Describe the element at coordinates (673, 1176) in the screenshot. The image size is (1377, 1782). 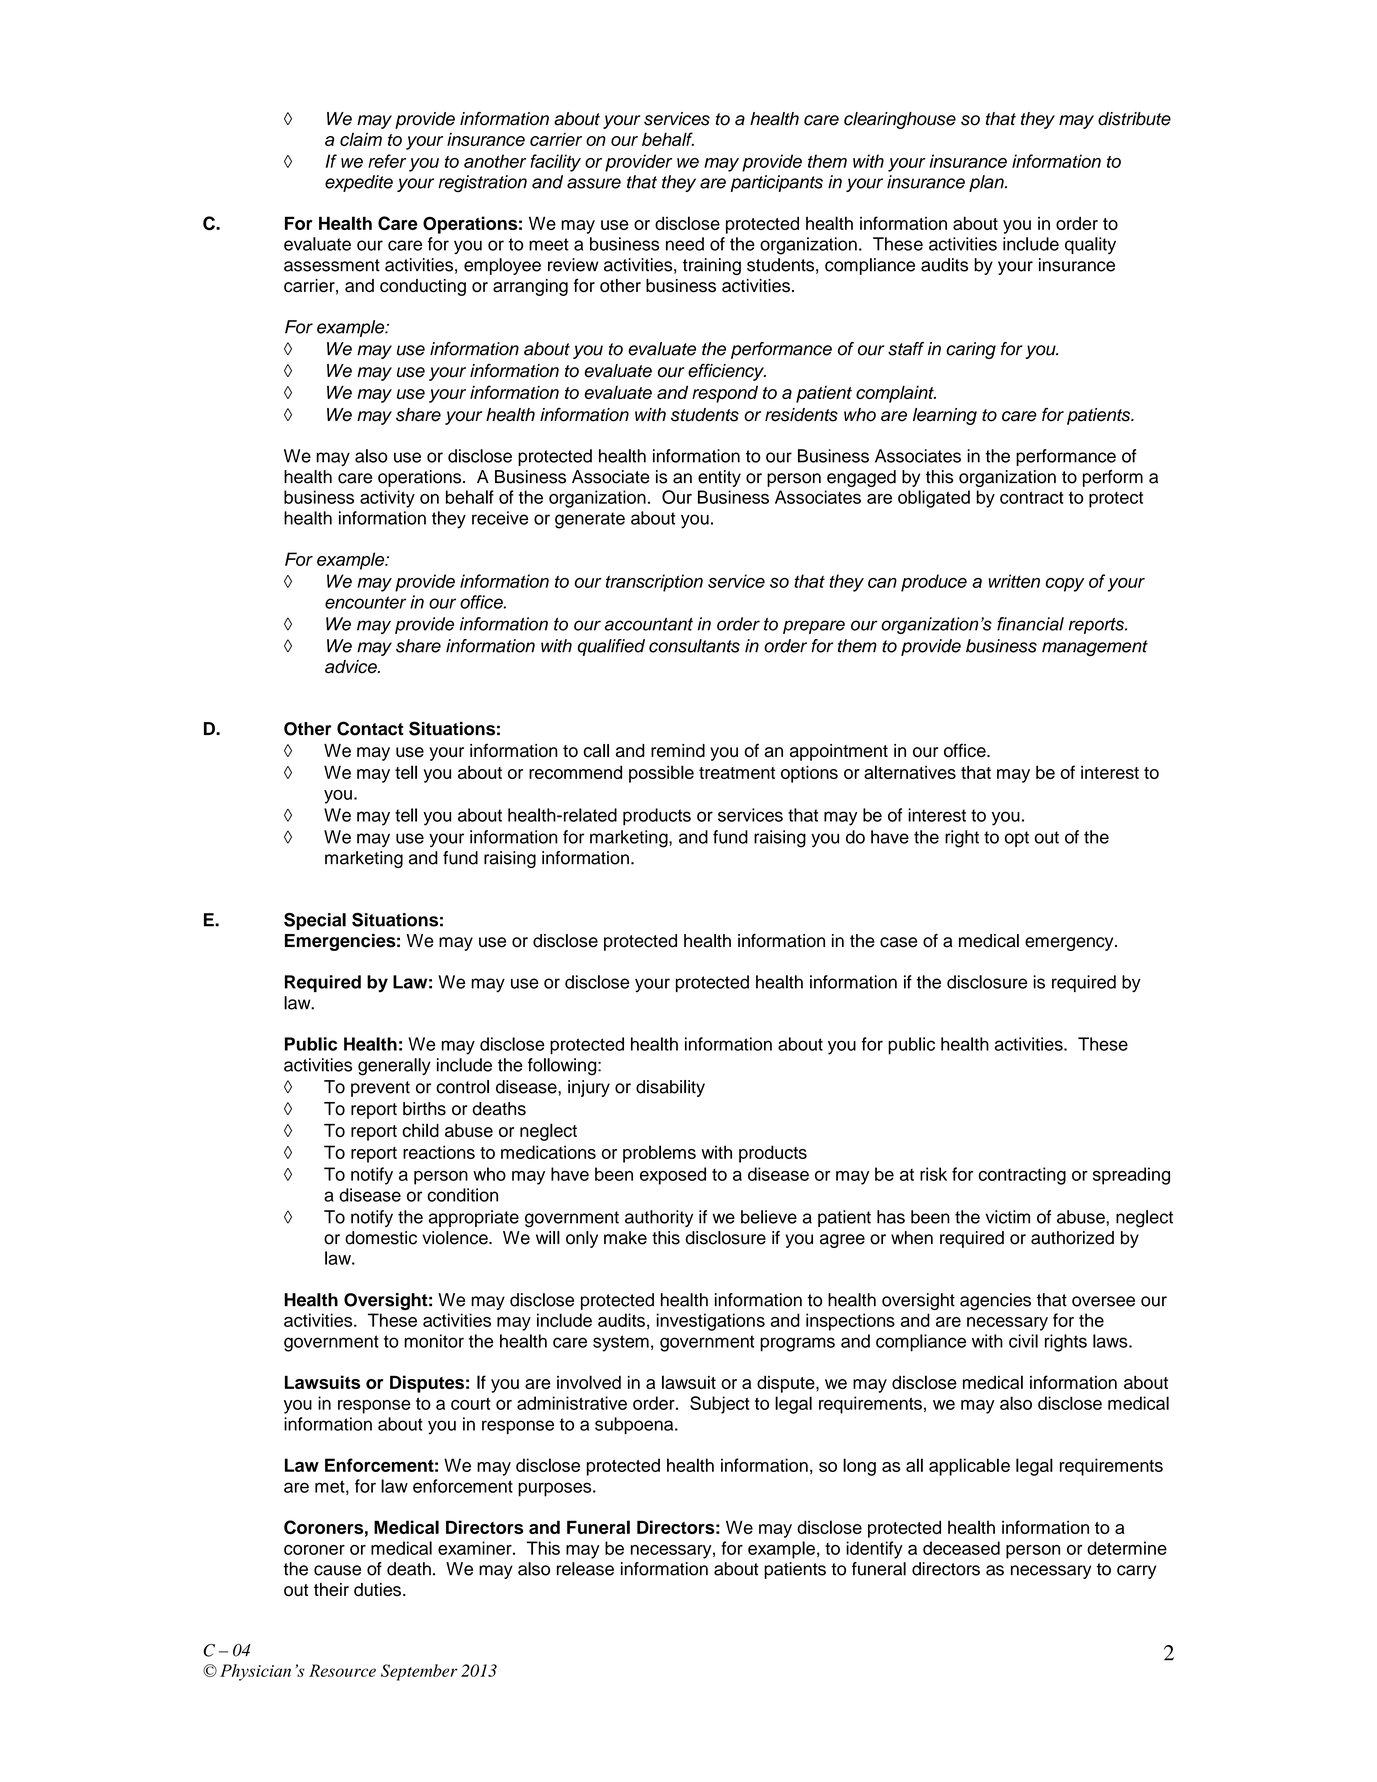
I see `exposed` at that location.
